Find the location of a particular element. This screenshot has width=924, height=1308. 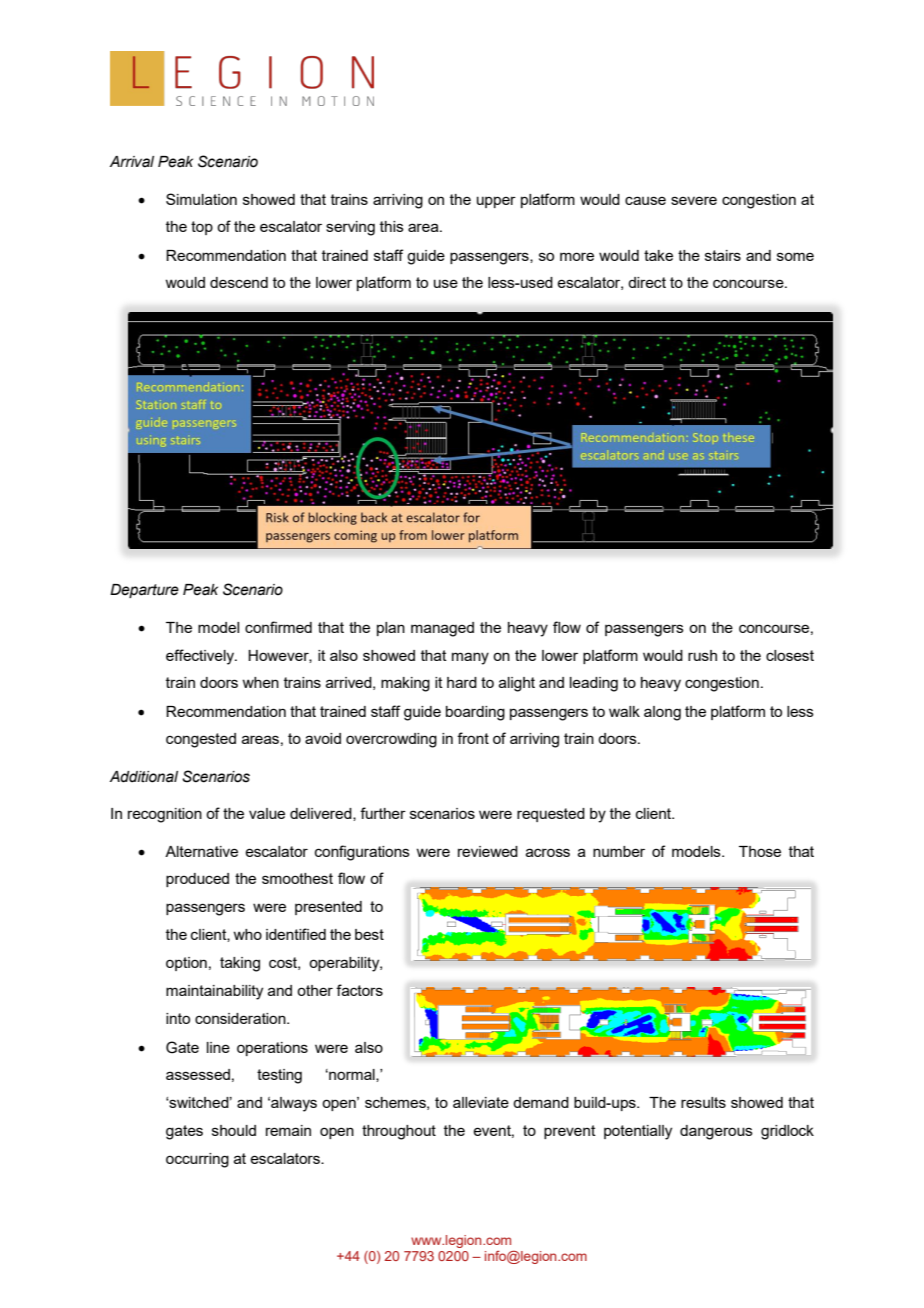

severe is located at coordinates (694, 200).
